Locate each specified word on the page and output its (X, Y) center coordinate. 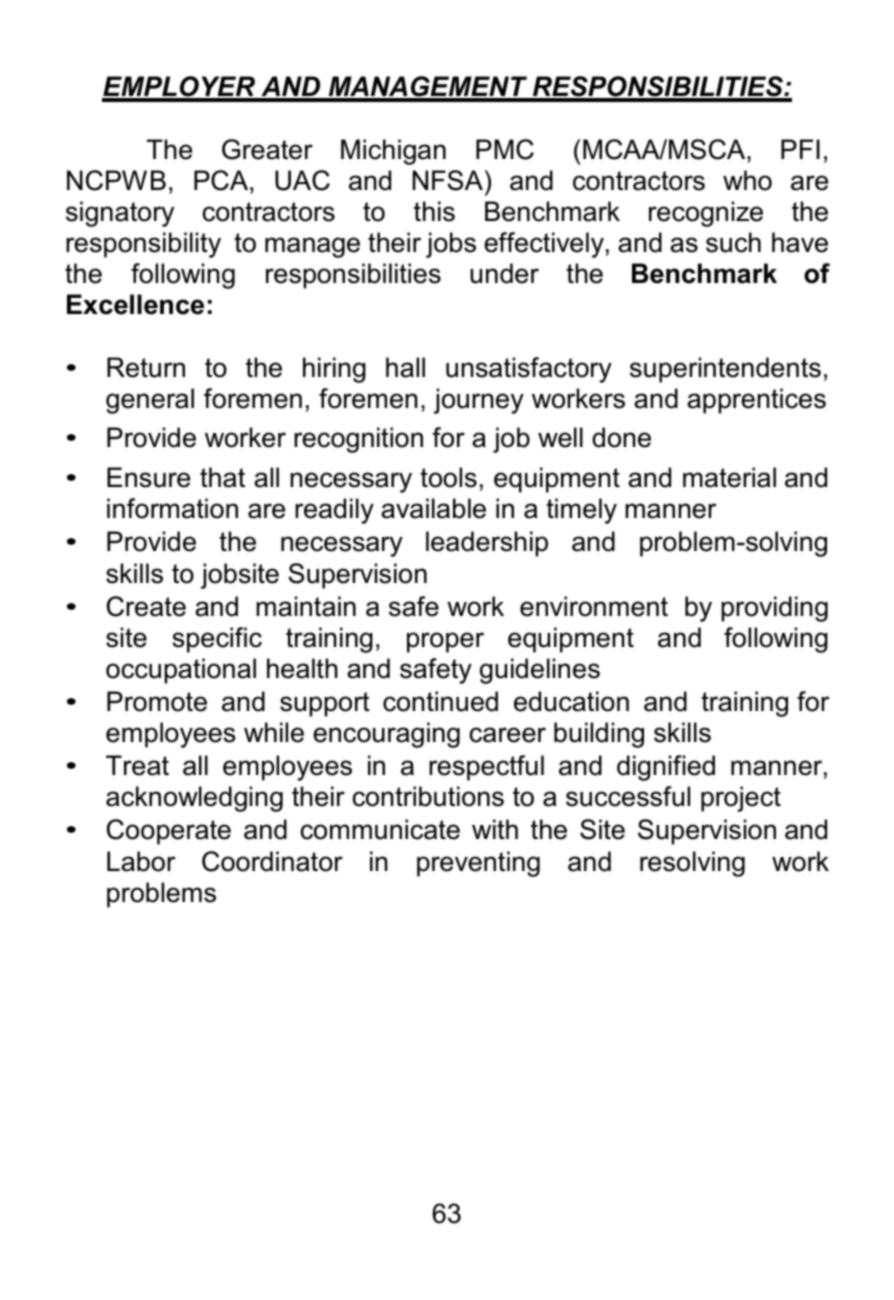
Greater (267, 149)
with (495, 829)
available (433, 508)
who (747, 180)
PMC (505, 149)
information (172, 508)
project (741, 799)
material (729, 477)
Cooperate (169, 832)
